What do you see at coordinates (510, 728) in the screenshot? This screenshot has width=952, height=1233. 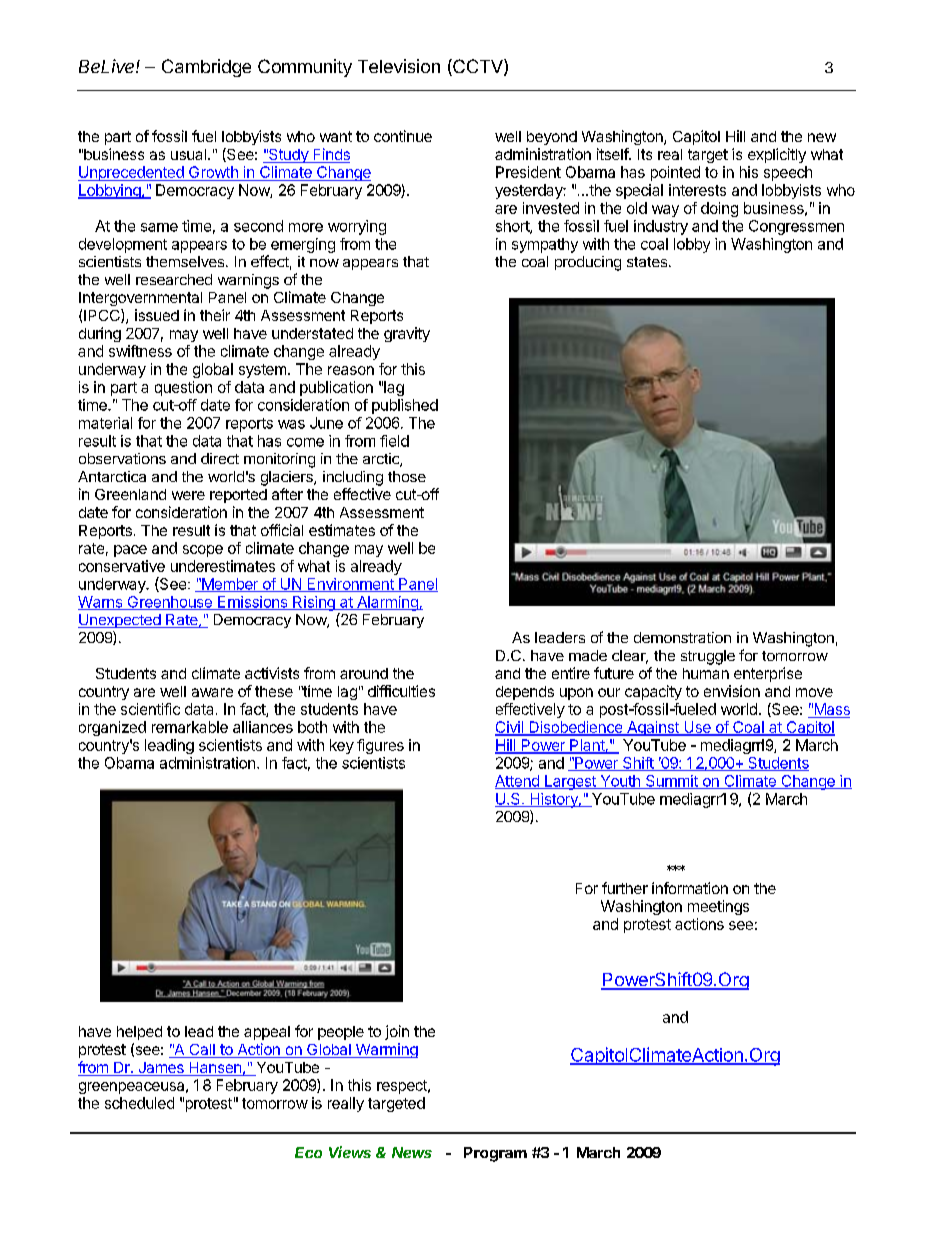 I see `Civil` at bounding box center [510, 728].
